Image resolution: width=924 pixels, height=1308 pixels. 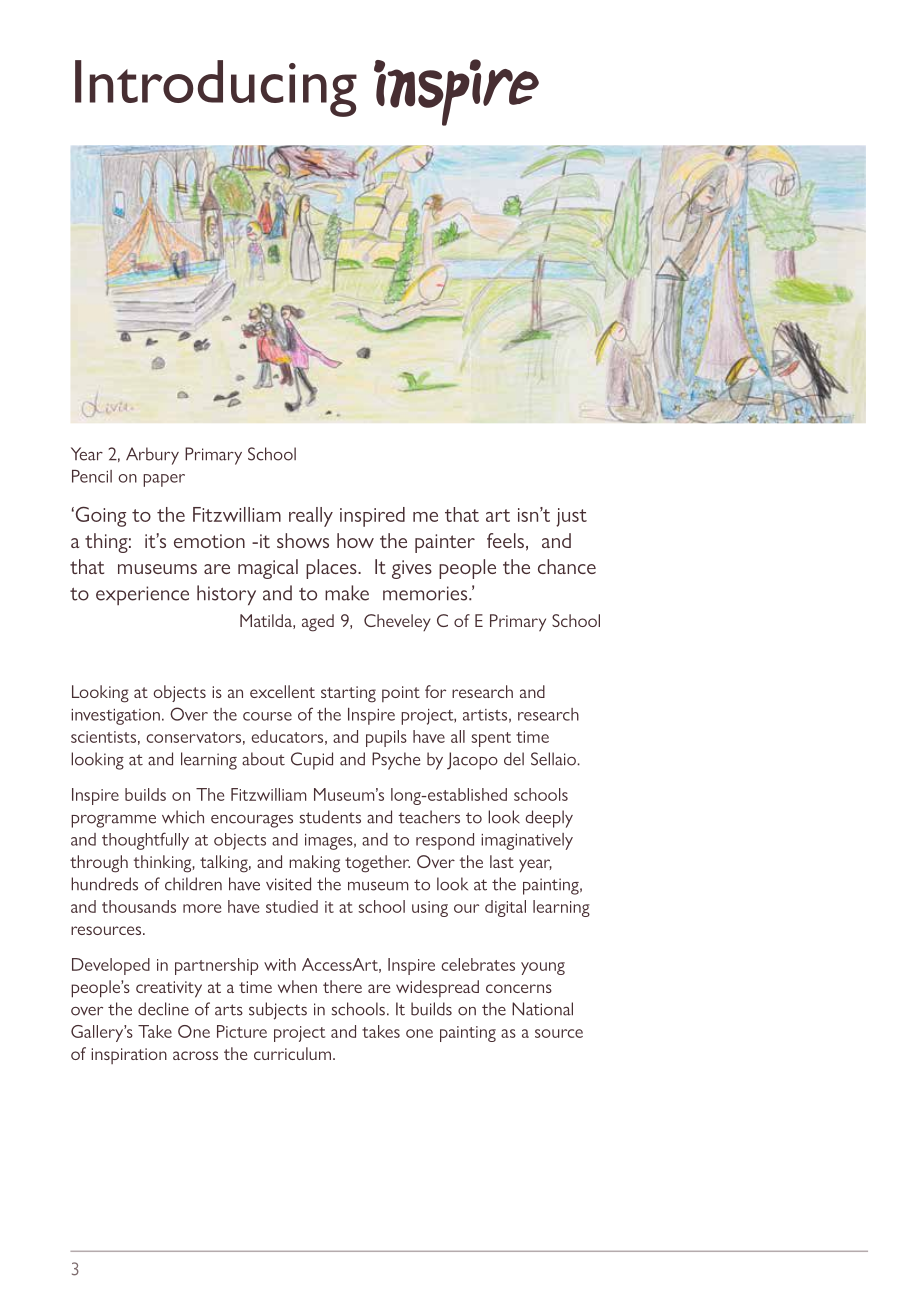 I want to click on feels, so click(x=505, y=540).
